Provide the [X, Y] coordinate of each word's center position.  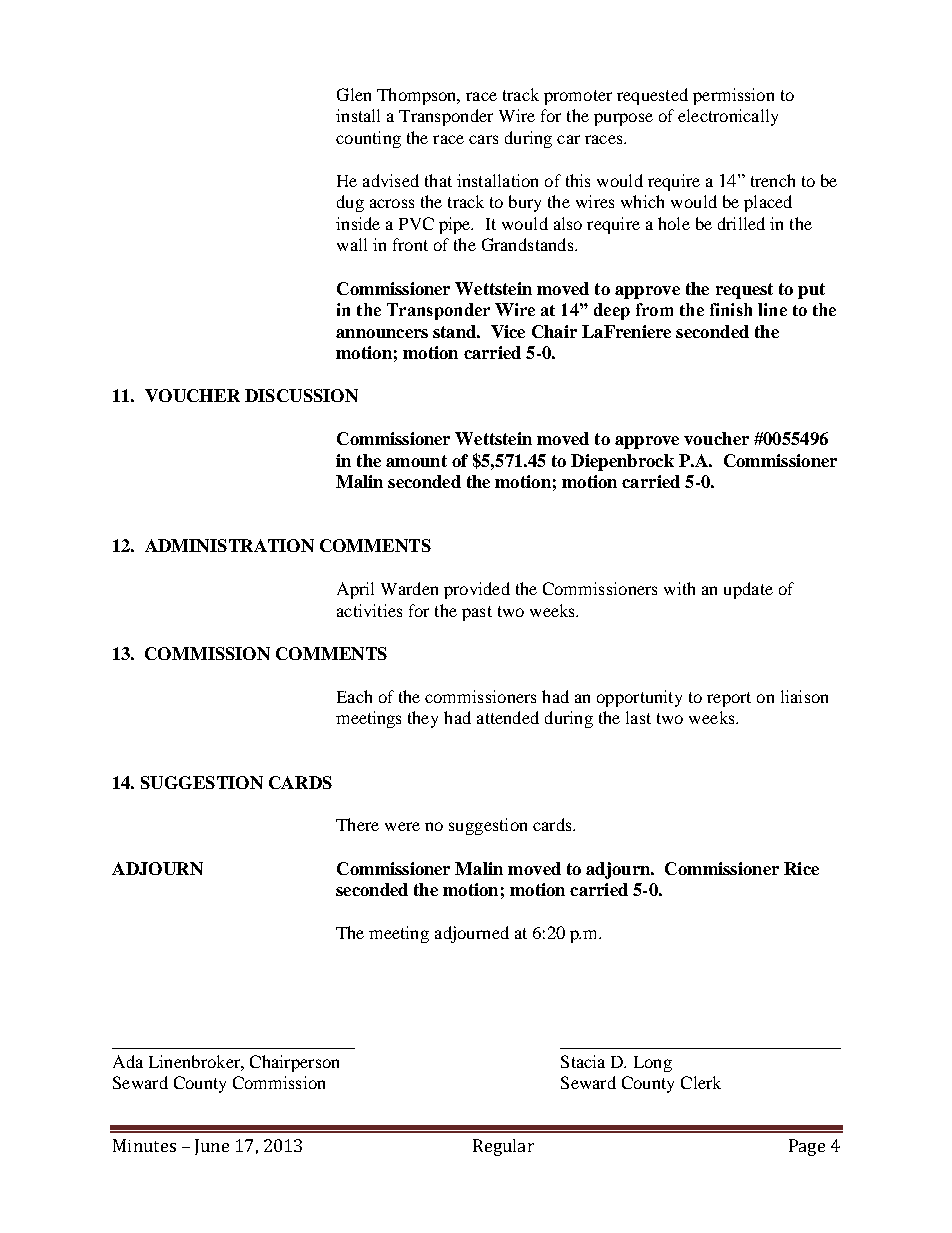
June [212, 1147]
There [357, 824]
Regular [503, 1147]
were [402, 826]
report [729, 699]
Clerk [701, 1082]
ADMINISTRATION [229, 545]
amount [416, 461]
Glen [354, 94]
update [748, 590]
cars [483, 139]
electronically [728, 117]
